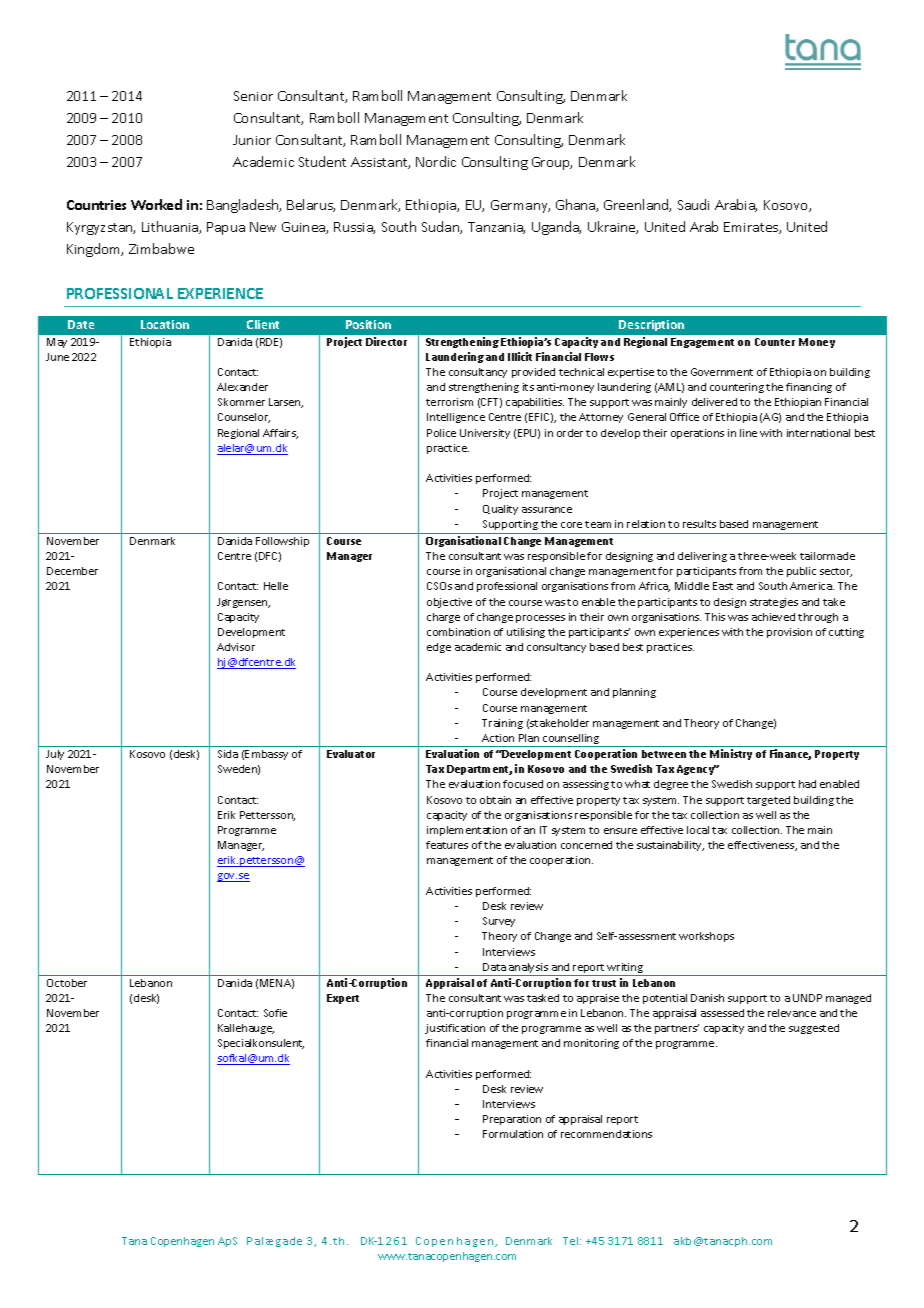 Image resolution: width=924 pixels, height=1308 pixels. I want to click on Junior, so click(252, 140).
